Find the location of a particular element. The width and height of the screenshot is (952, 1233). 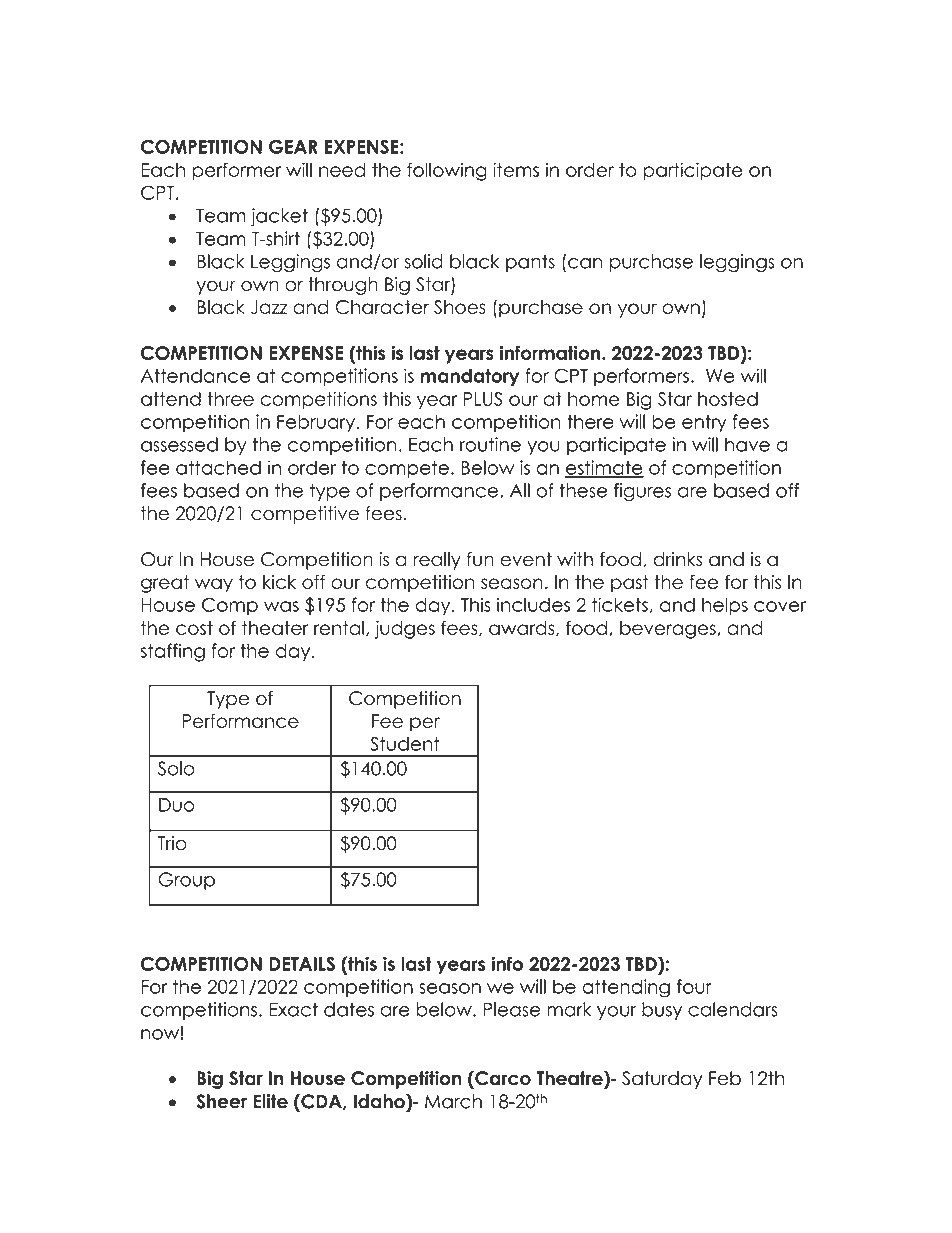

can is located at coordinates (585, 263).
